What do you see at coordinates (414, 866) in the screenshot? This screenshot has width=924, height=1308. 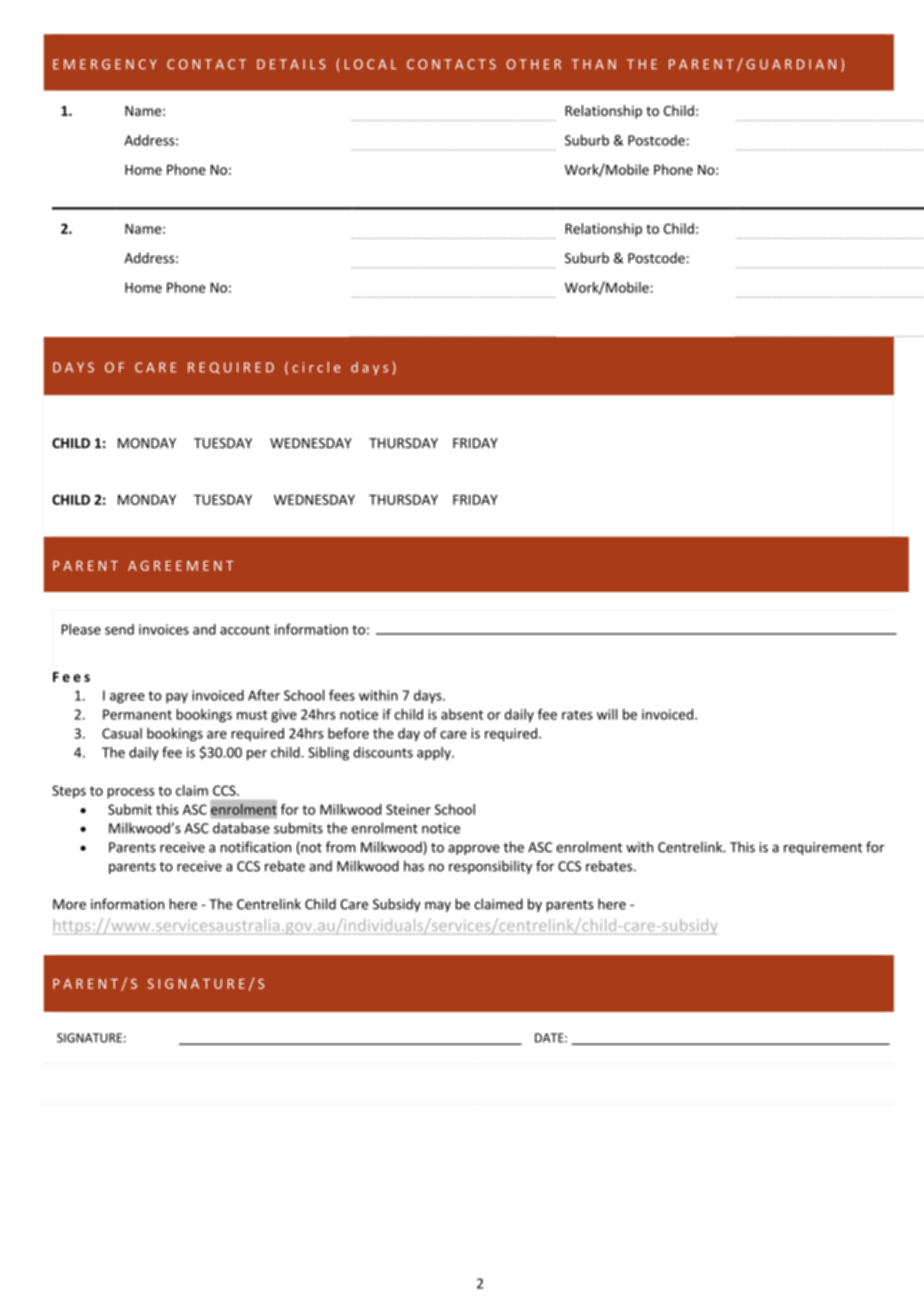 I see `has` at bounding box center [414, 866].
